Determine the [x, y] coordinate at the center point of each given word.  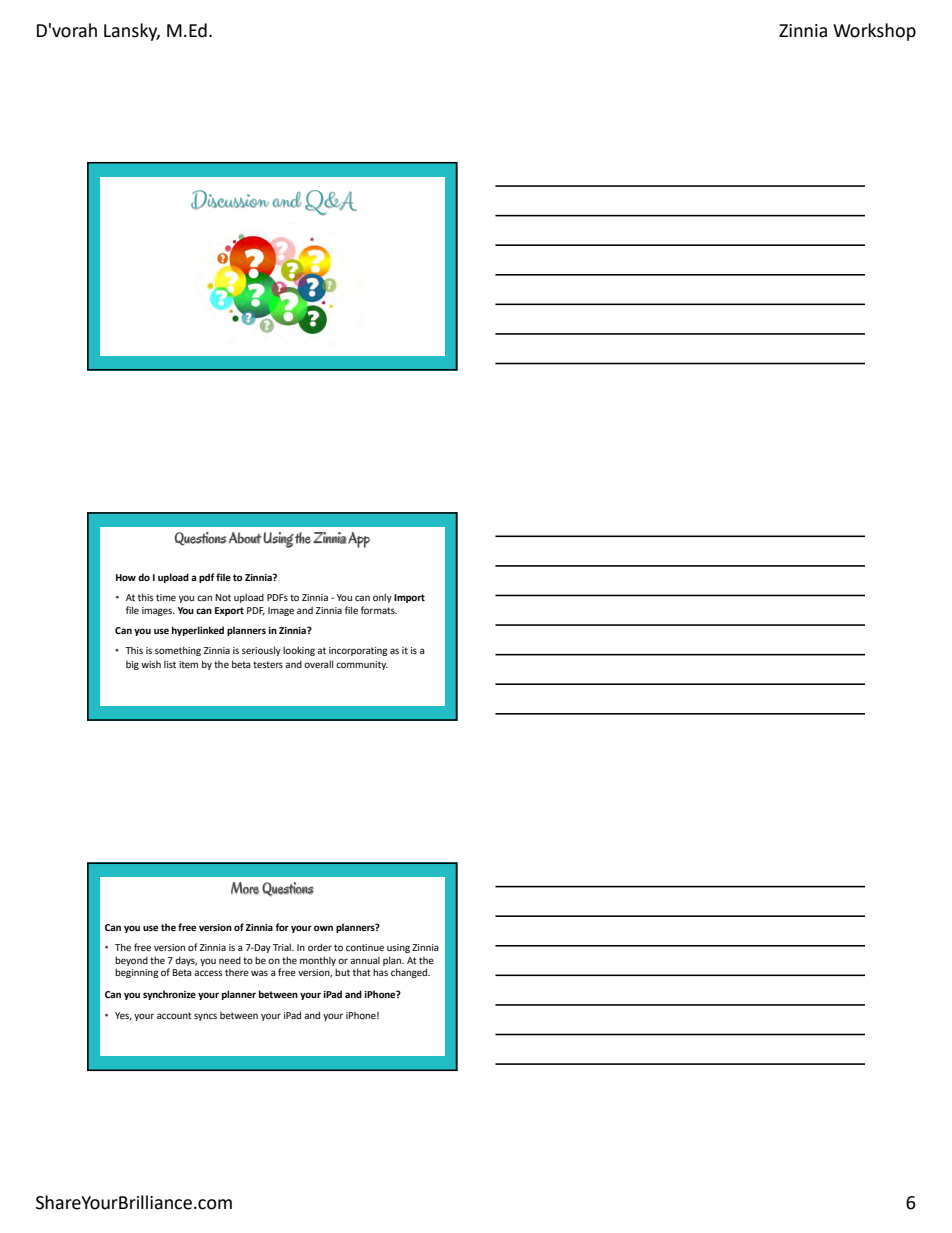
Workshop [874, 32]
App [358, 540]
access [208, 973]
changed [410, 973]
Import [409, 598]
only [382, 598]
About [245, 538]
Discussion [230, 200]
